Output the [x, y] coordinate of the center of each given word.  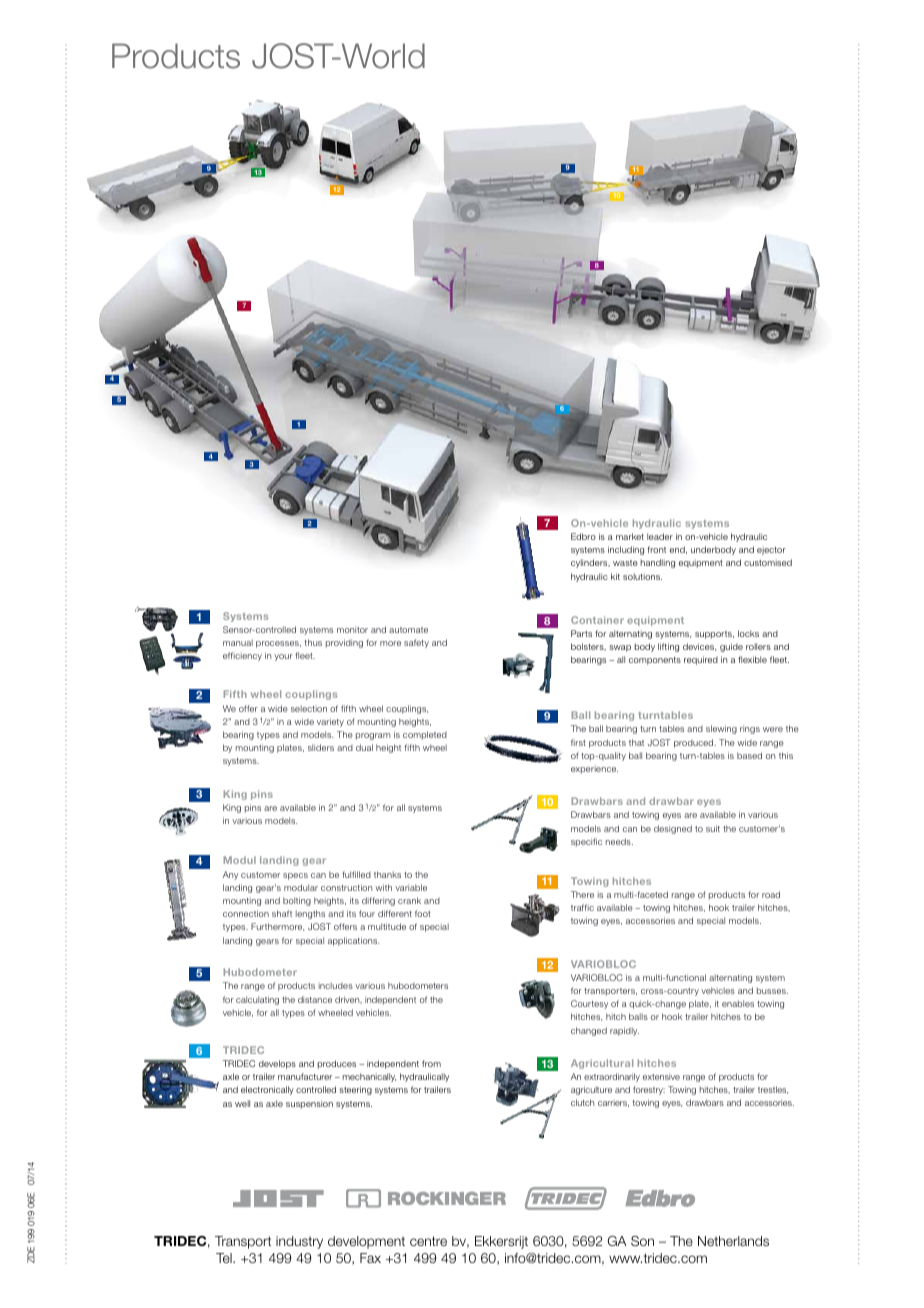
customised [768, 562]
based [749, 755]
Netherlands [733, 1241]
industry [299, 1242]
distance [315, 999]
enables [738, 1003]
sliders [321, 747]
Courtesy [589, 1004]
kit [615, 576]
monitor [352, 629]
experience [594, 769]
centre [428, 1241]
